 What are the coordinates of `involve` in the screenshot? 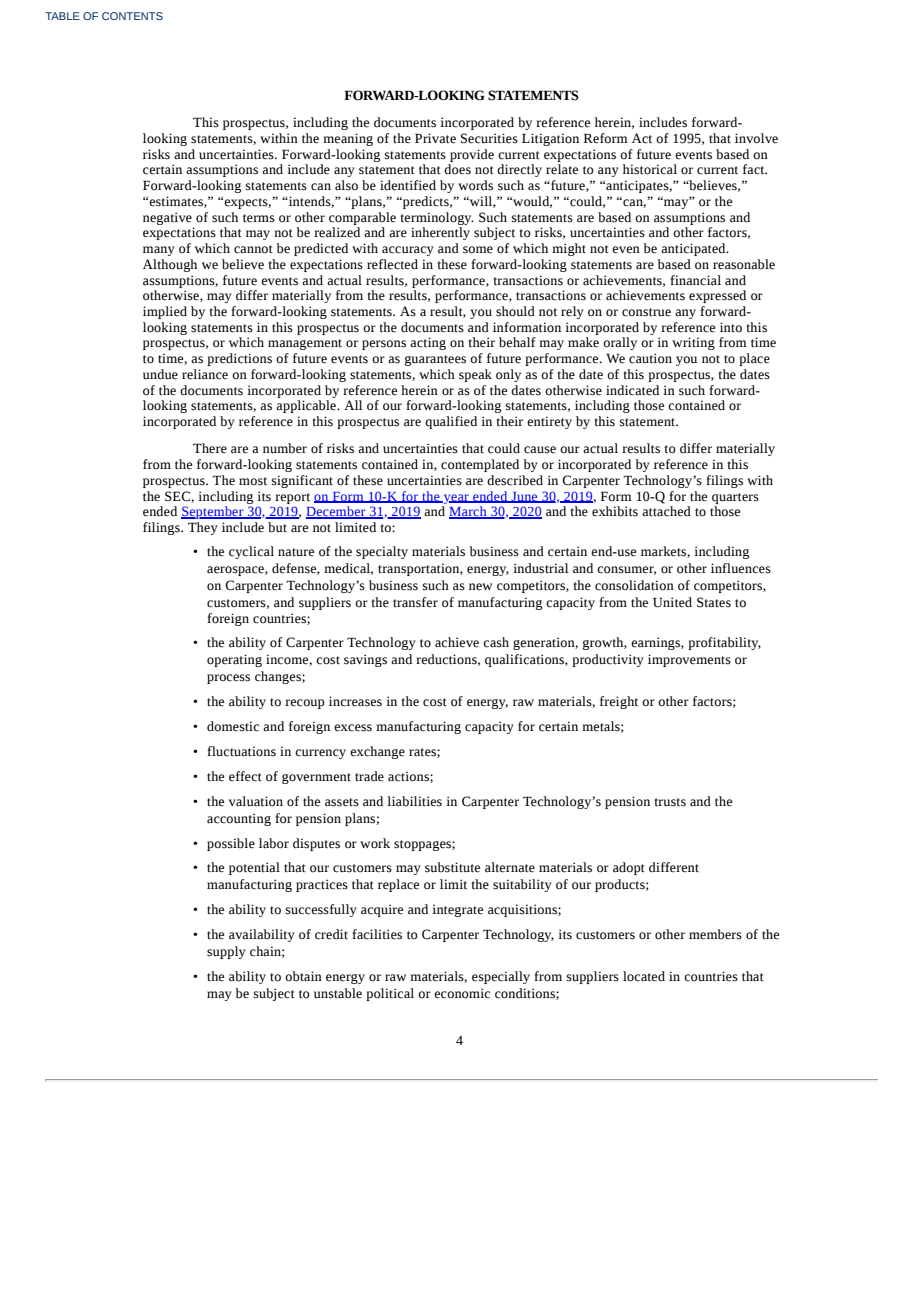 It's located at (756, 138).
